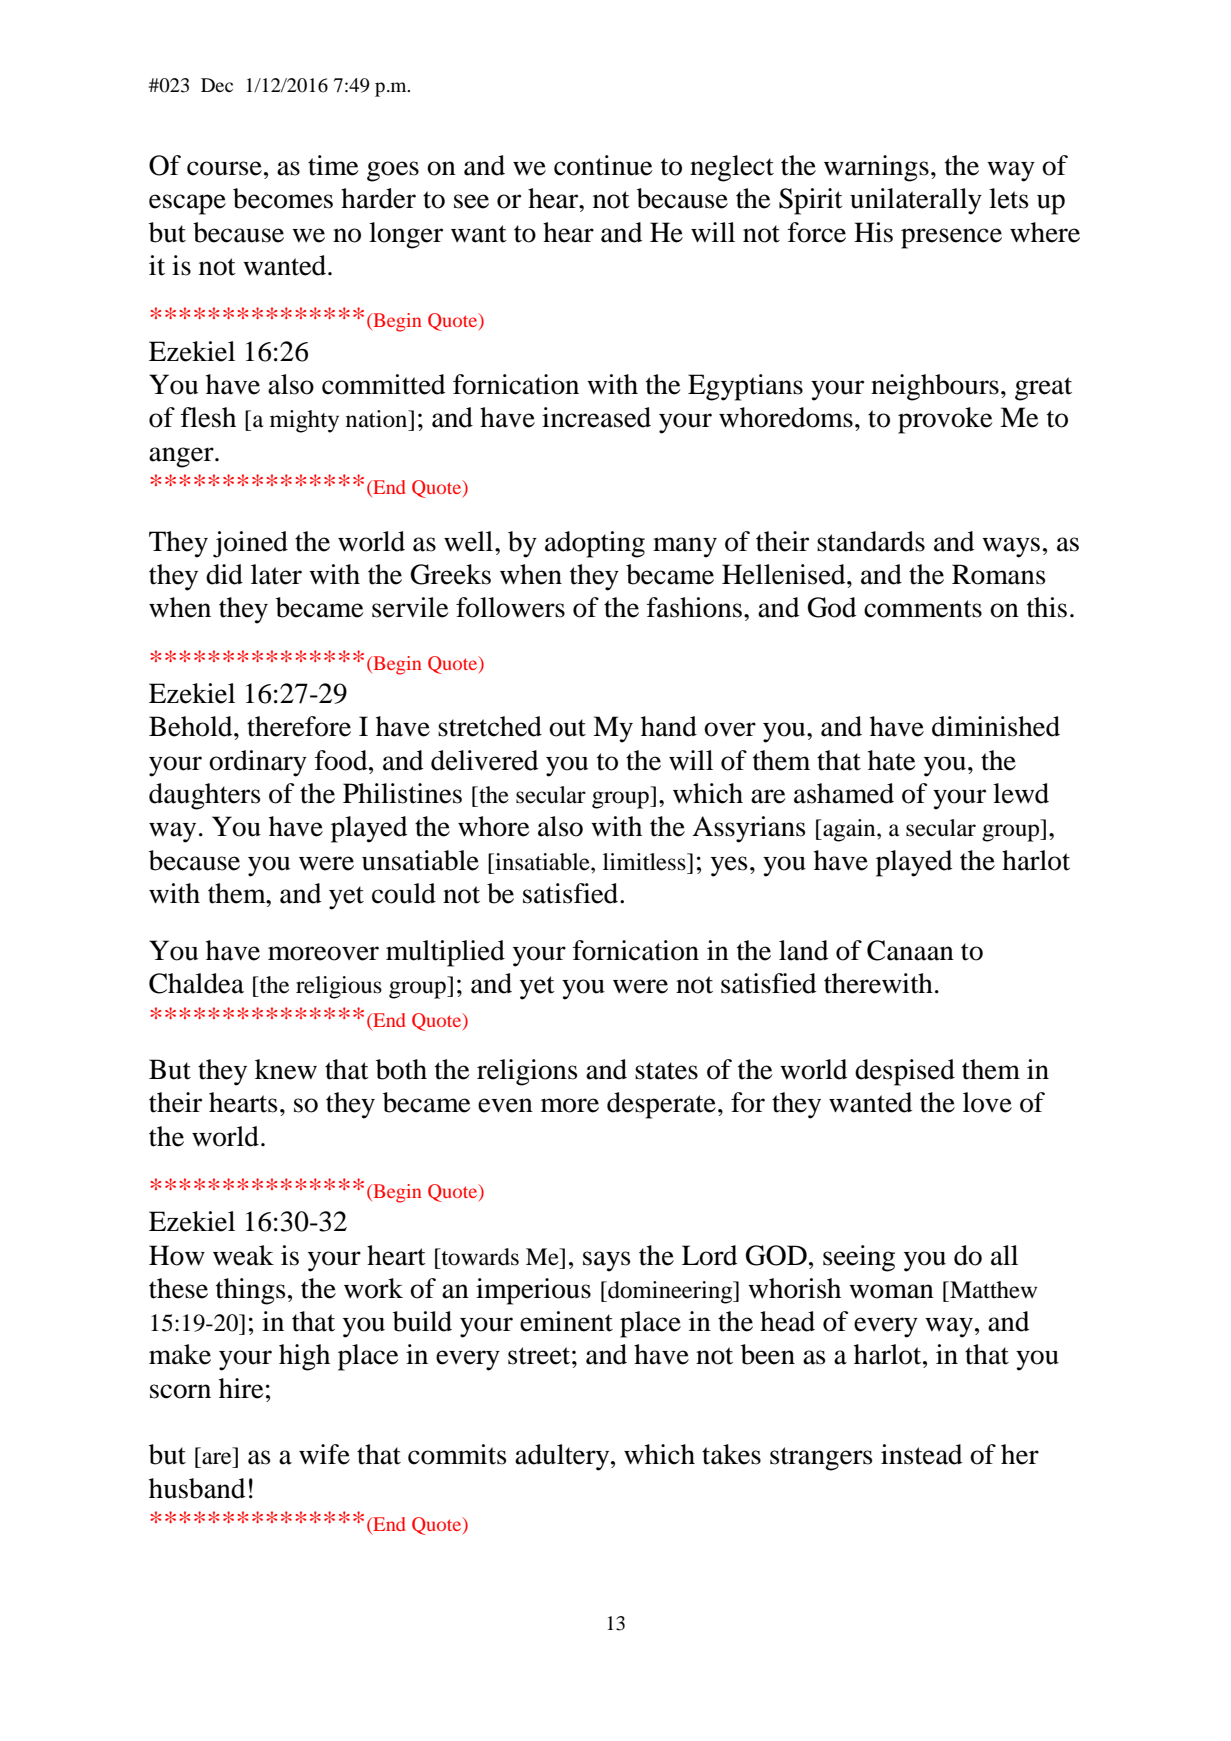  I want to click on love, so click(987, 1102).
